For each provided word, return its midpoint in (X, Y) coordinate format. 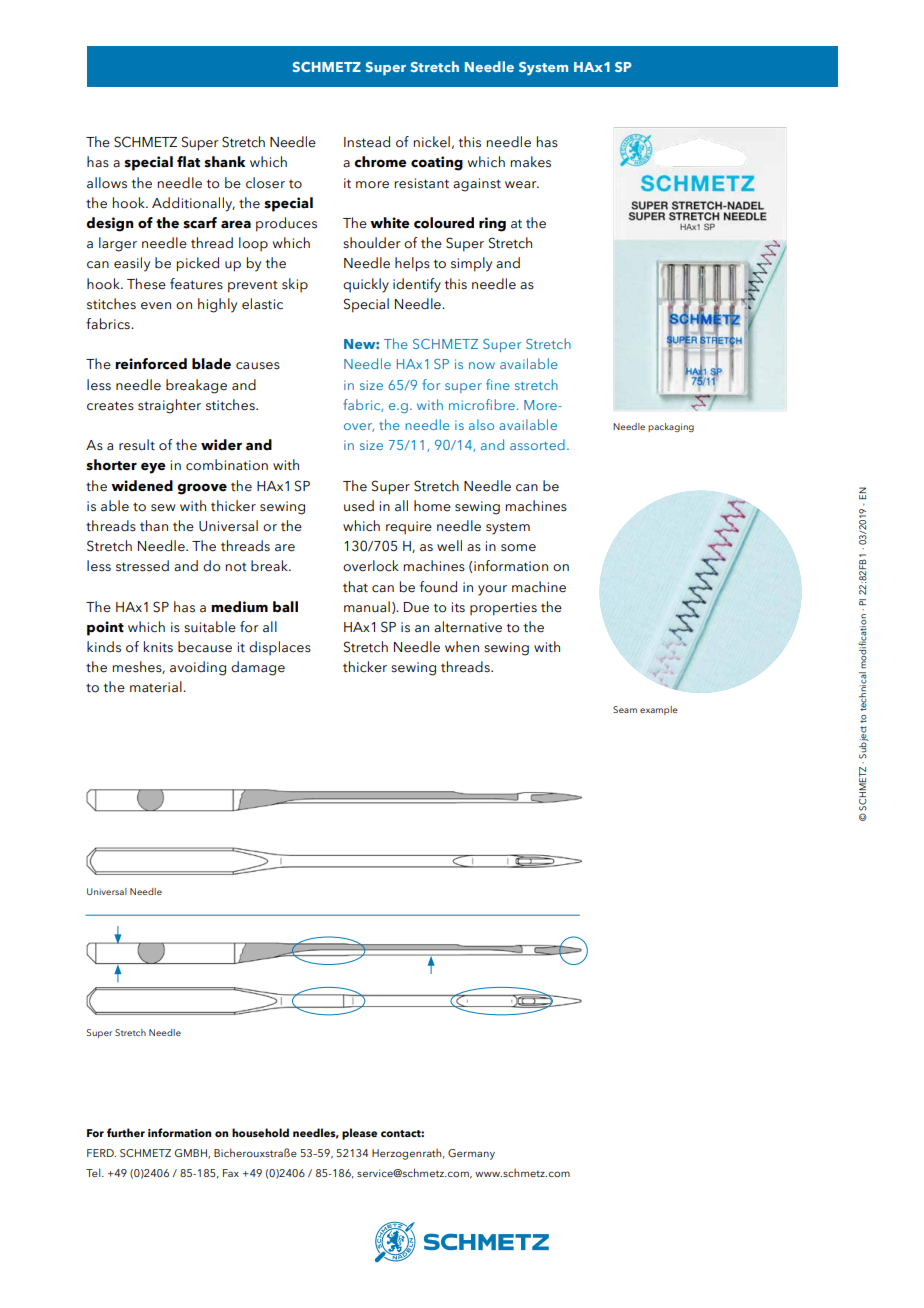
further (126, 1132)
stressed (142, 566)
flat (188, 162)
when (462, 647)
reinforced (151, 364)
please (359, 1134)
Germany (471, 1154)
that (355, 587)
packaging (671, 427)
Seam (625, 709)
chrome (380, 162)
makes (531, 162)
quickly (366, 285)
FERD (101, 1153)
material (157, 687)
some (518, 548)
